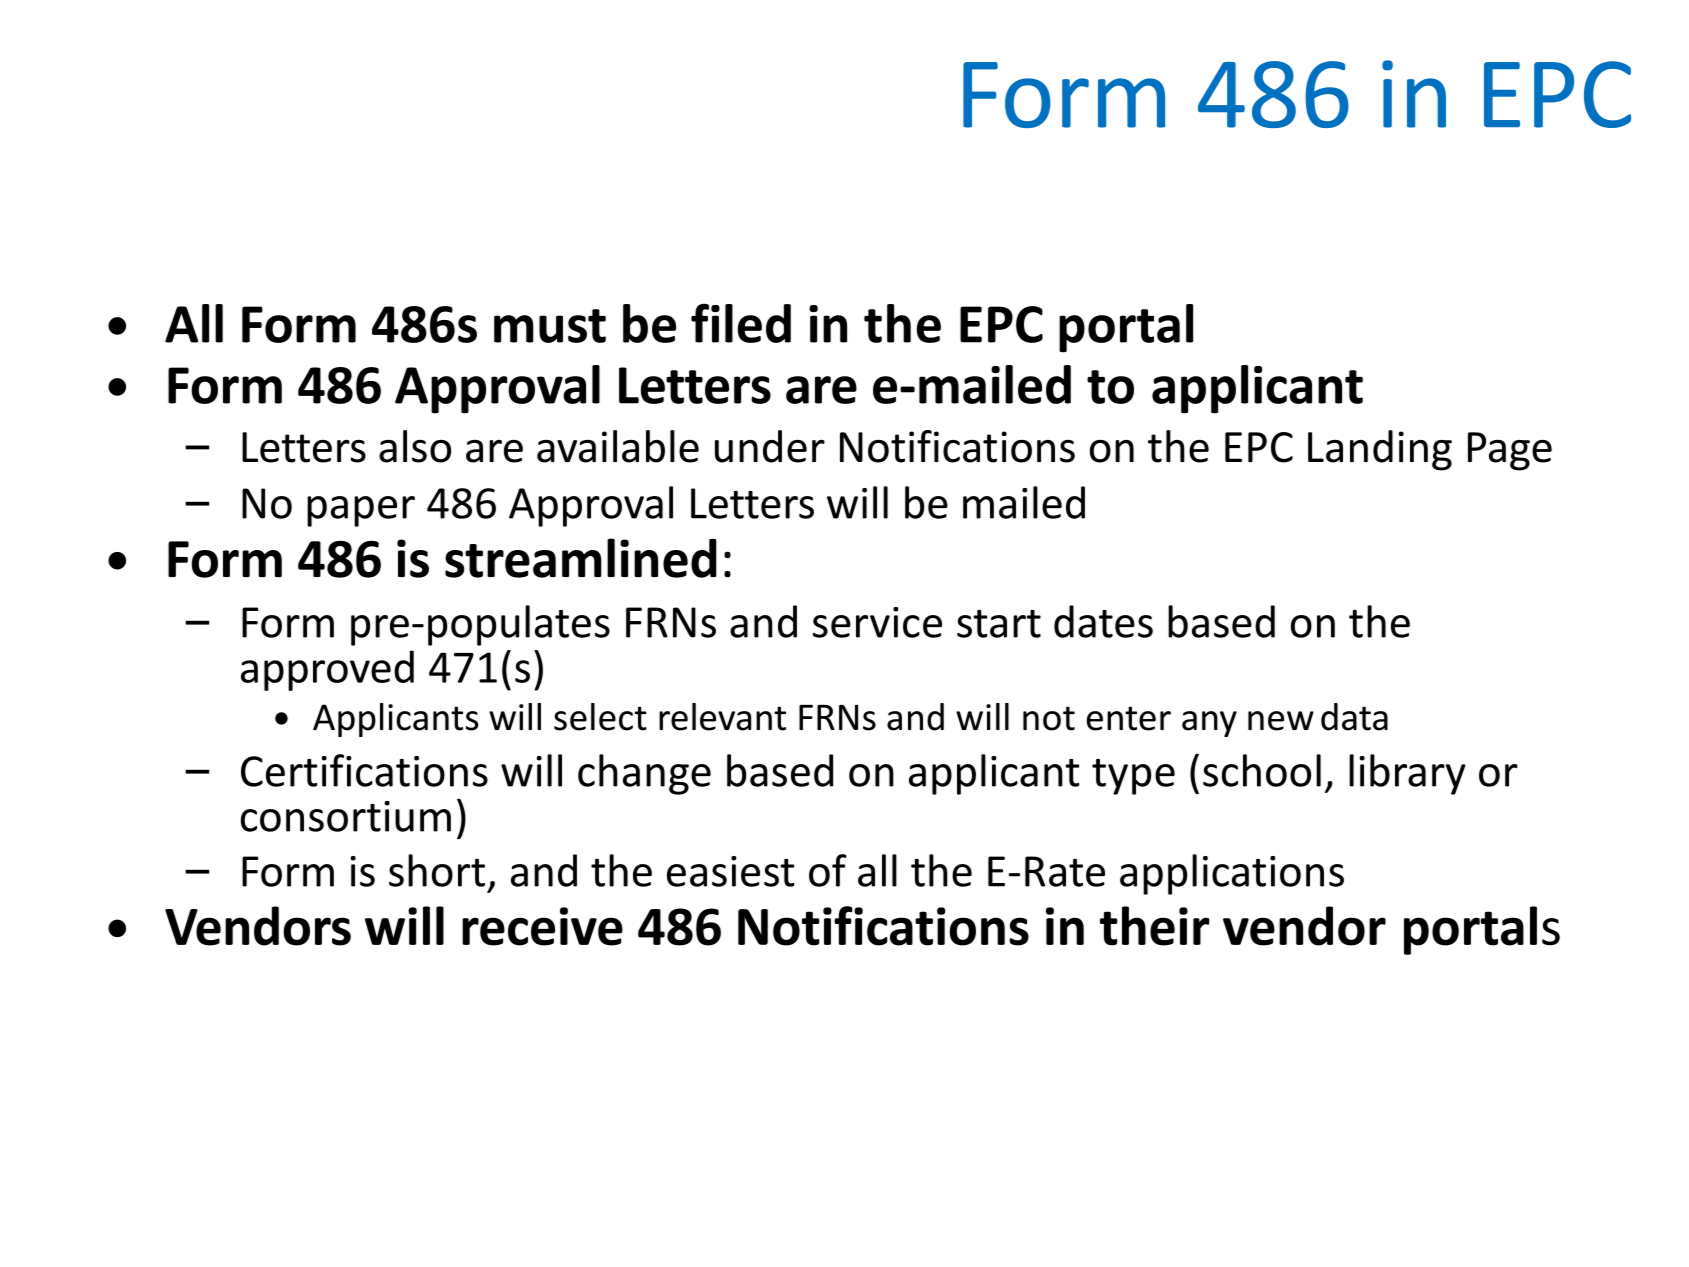 The width and height of the document is (1689, 1267). What do you see at coordinates (731, 871) in the document?
I see `easiest` at bounding box center [731, 871].
